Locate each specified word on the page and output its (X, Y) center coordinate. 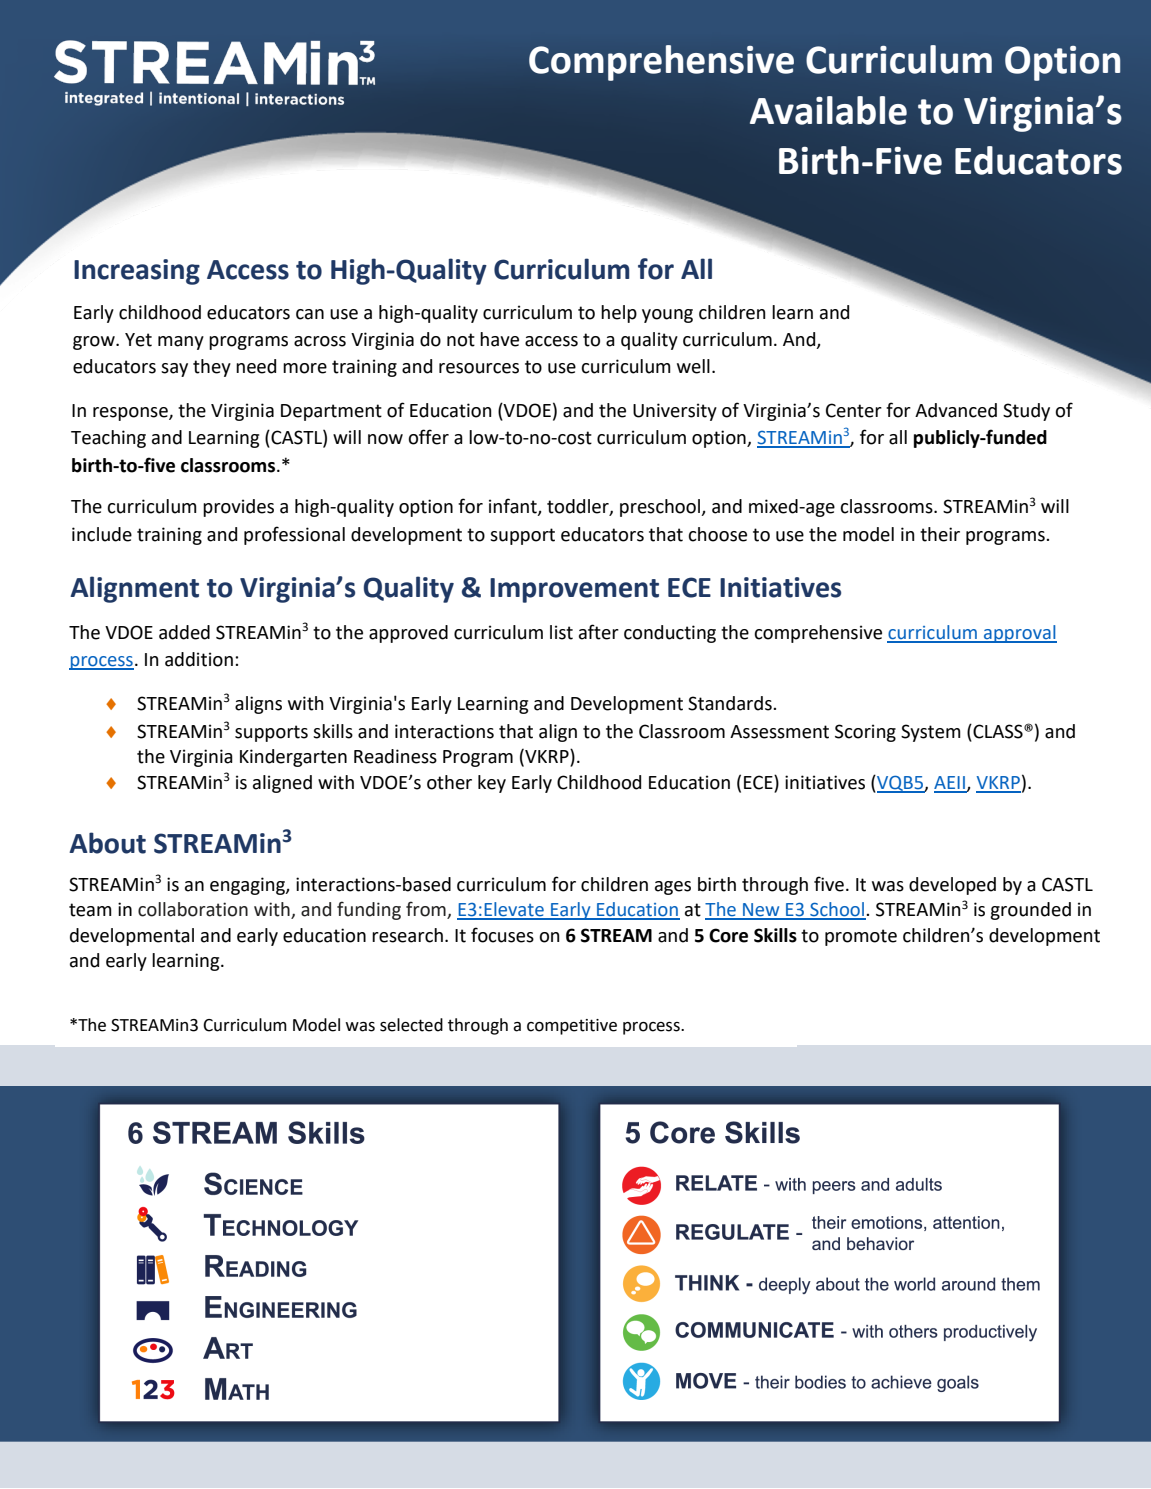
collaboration (193, 909)
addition (199, 659)
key (492, 784)
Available (828, 110)
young (667, 316)
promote (861, 937)
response (131, 414)
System (931, 733)
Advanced (956, 410)
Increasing (137, 272)
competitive (572, 1027)
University (675, 412)
